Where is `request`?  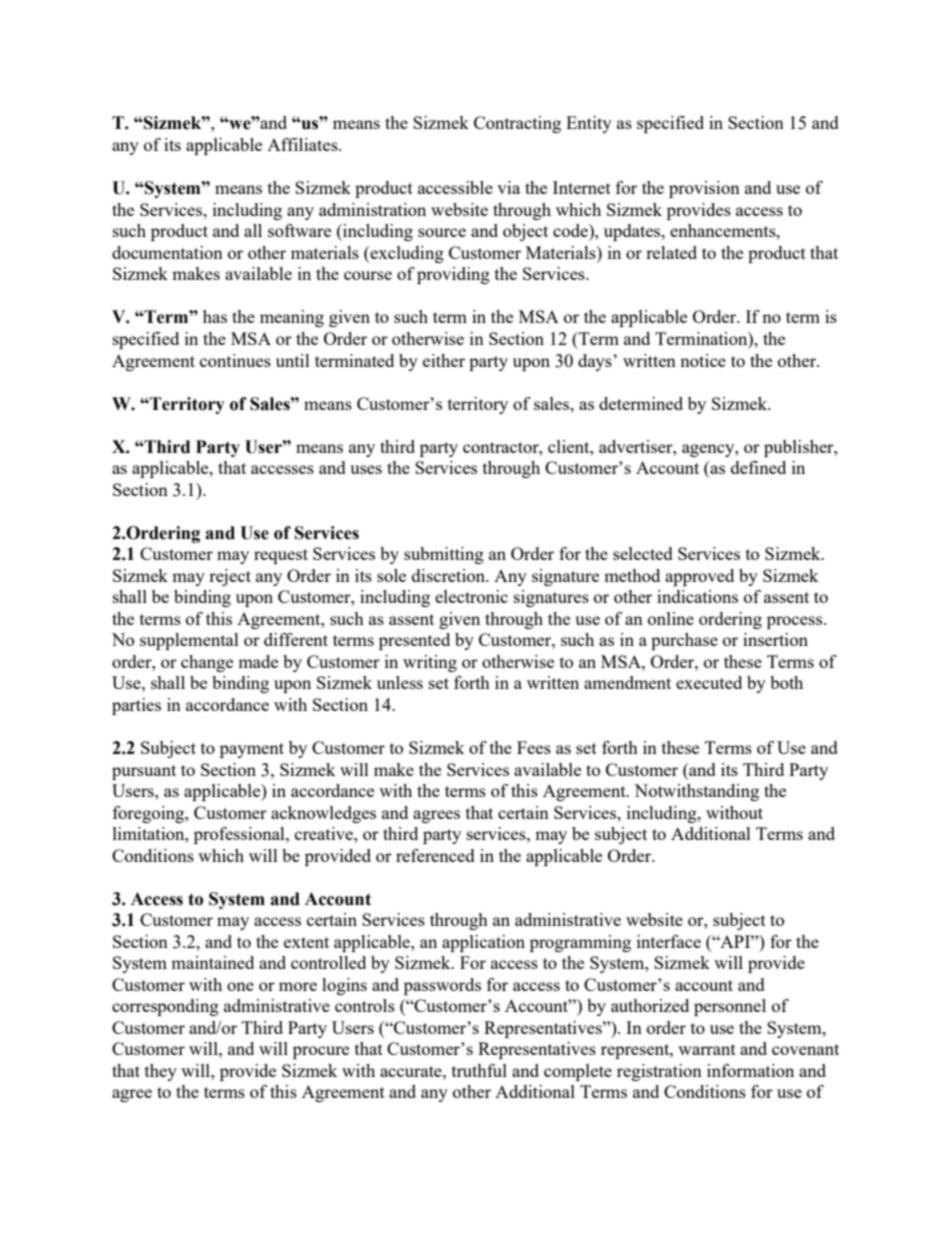 request is located at coordinates (281, 556).
